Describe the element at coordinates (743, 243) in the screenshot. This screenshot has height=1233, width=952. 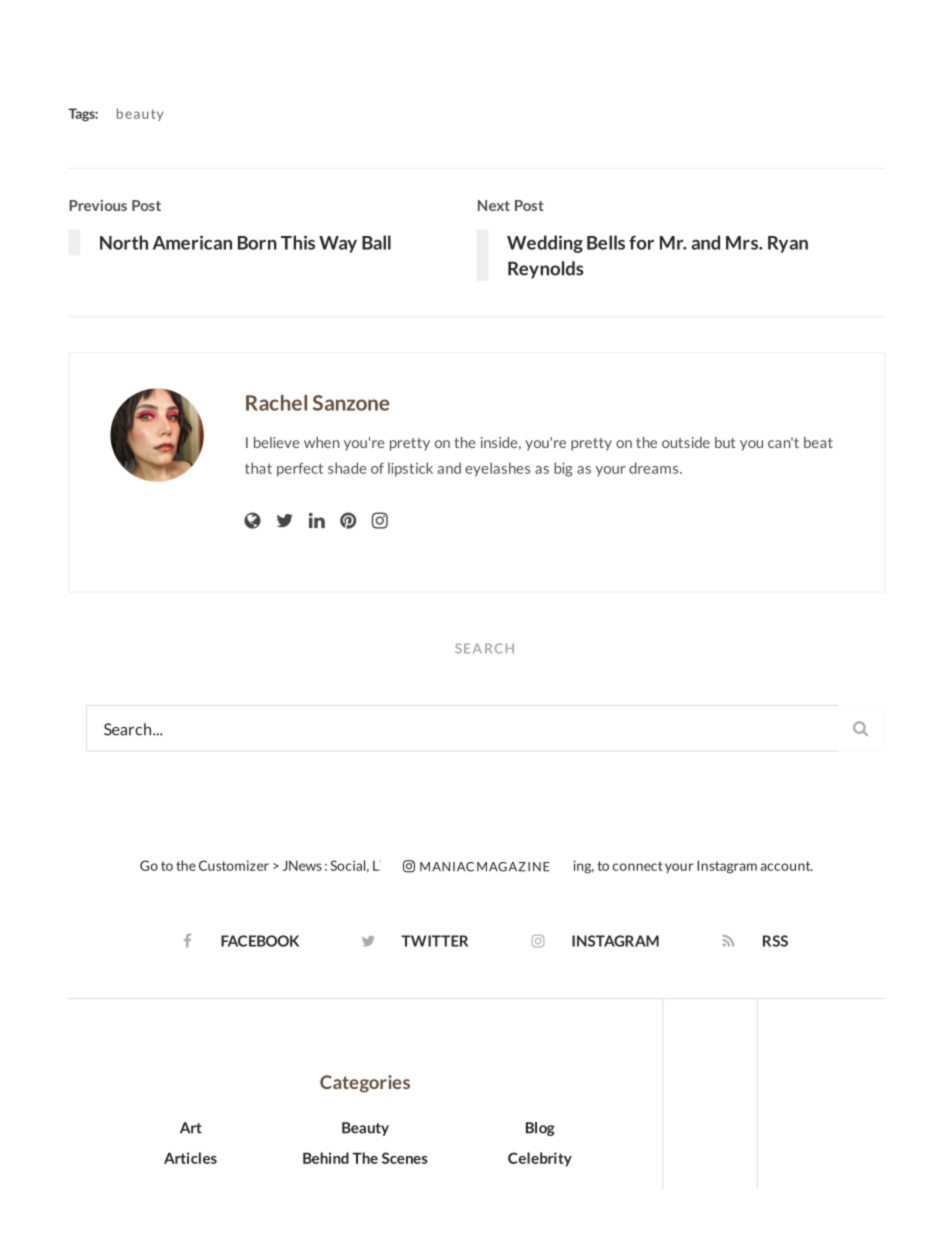
I see `Mrs` at that location.
